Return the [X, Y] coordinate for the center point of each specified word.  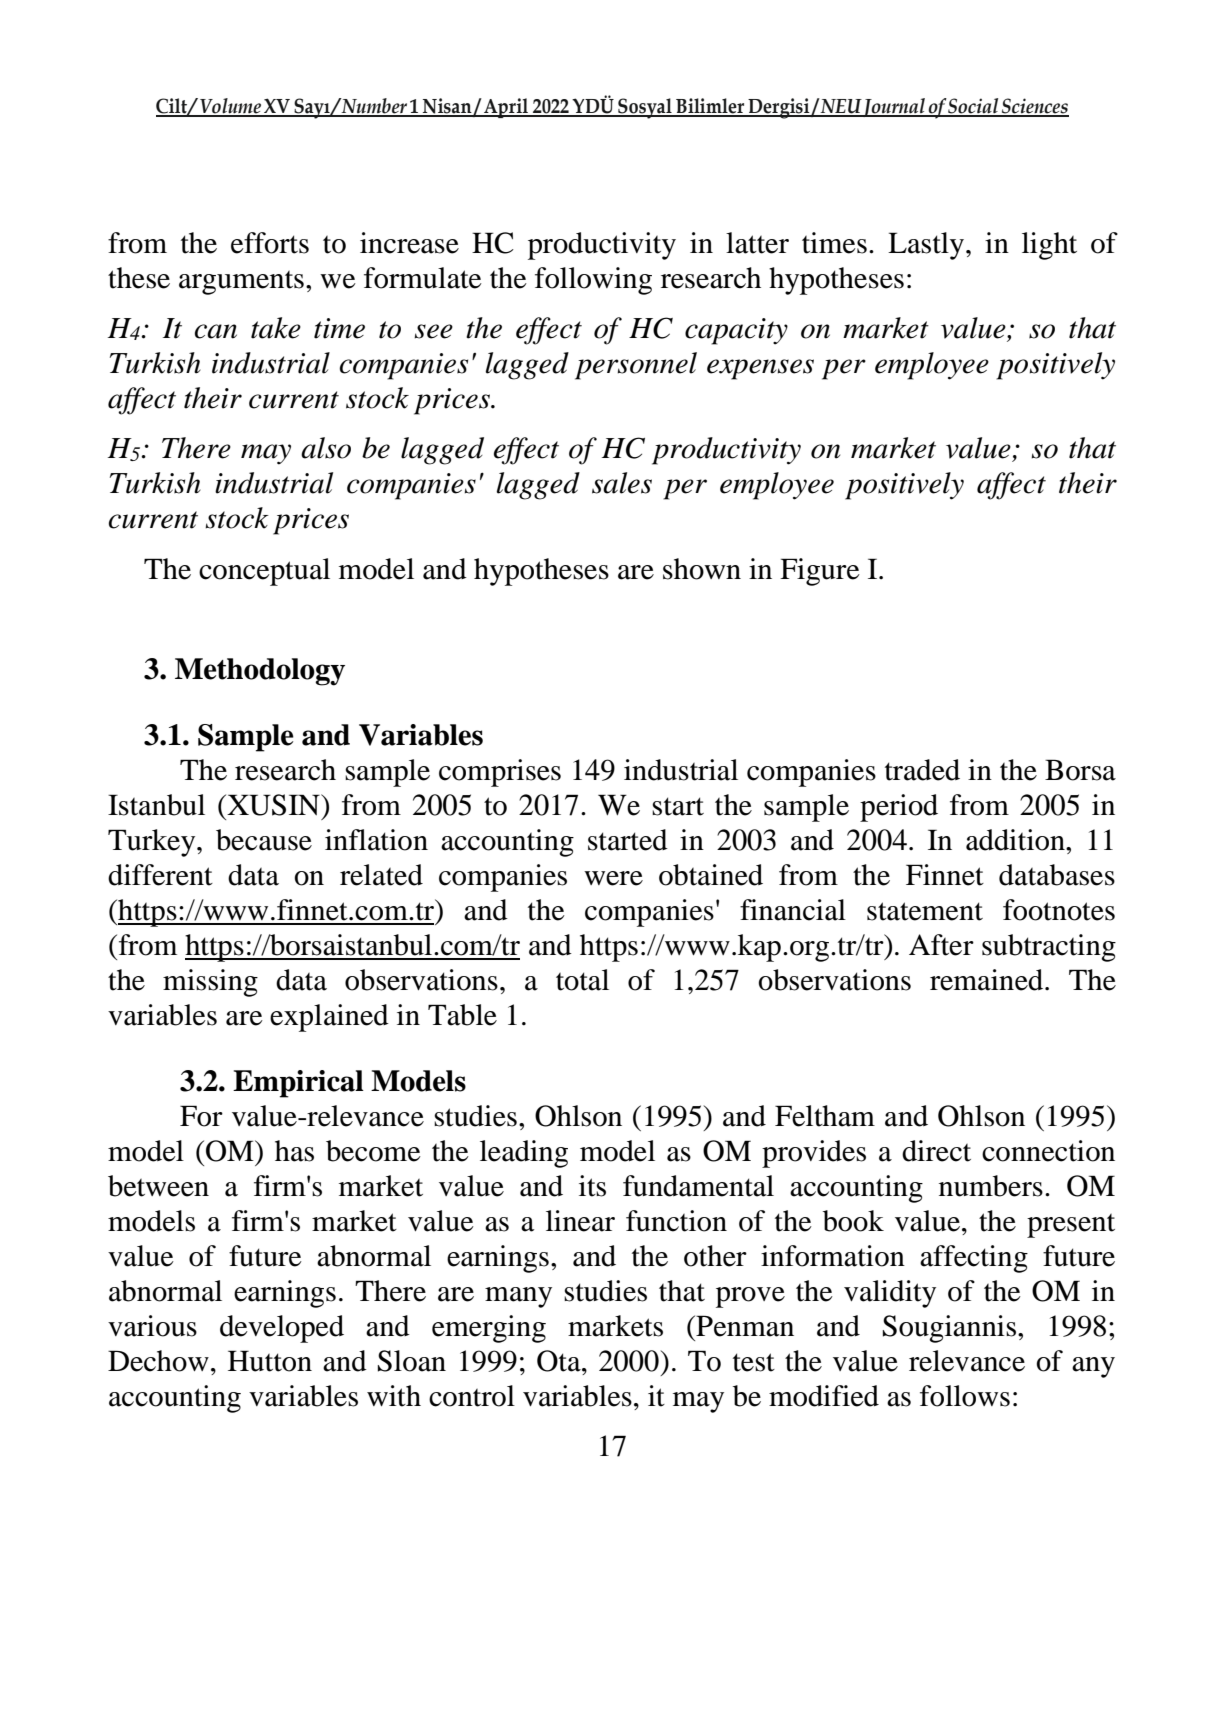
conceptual [264, 572]
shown [702, 569]
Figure [820, 572]
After [941, 945]
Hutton [270, 1361]
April [506, 108]
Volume [230, 107]
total [582, 980]
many [518, 1297]
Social [974, 107]
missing [210, 983]
